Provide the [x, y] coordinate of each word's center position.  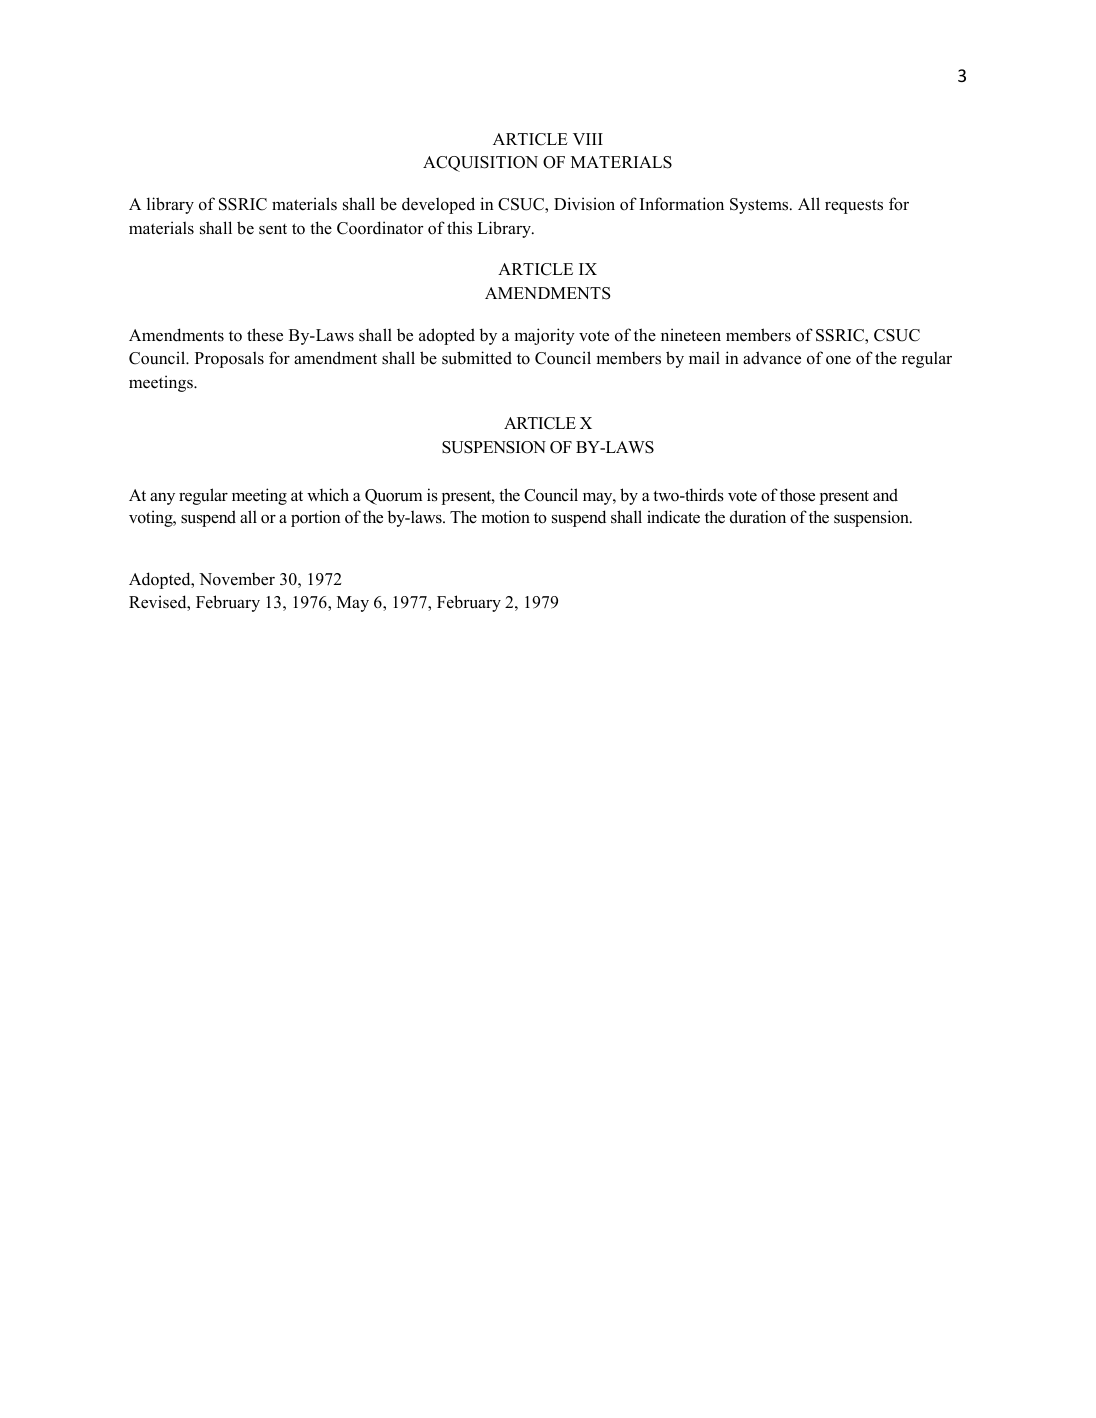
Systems [760, 206]
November [237, 579]
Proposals [229, 359]
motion [505, 517]
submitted [477, 358]
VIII [588, 139]
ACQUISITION [480, 164]
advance [772, 358]
